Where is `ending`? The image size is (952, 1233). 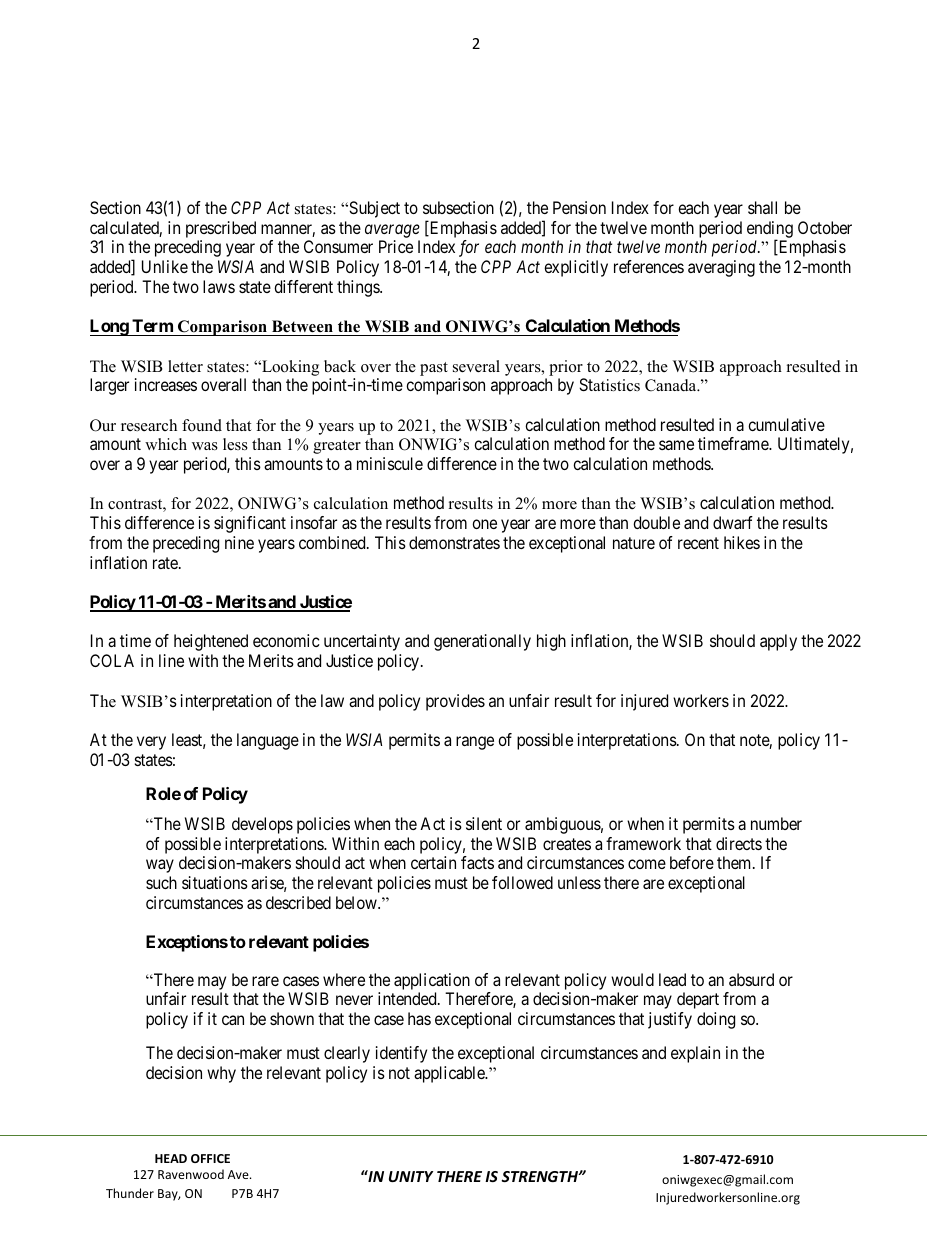
ending is located at coordinates (770, 230).
